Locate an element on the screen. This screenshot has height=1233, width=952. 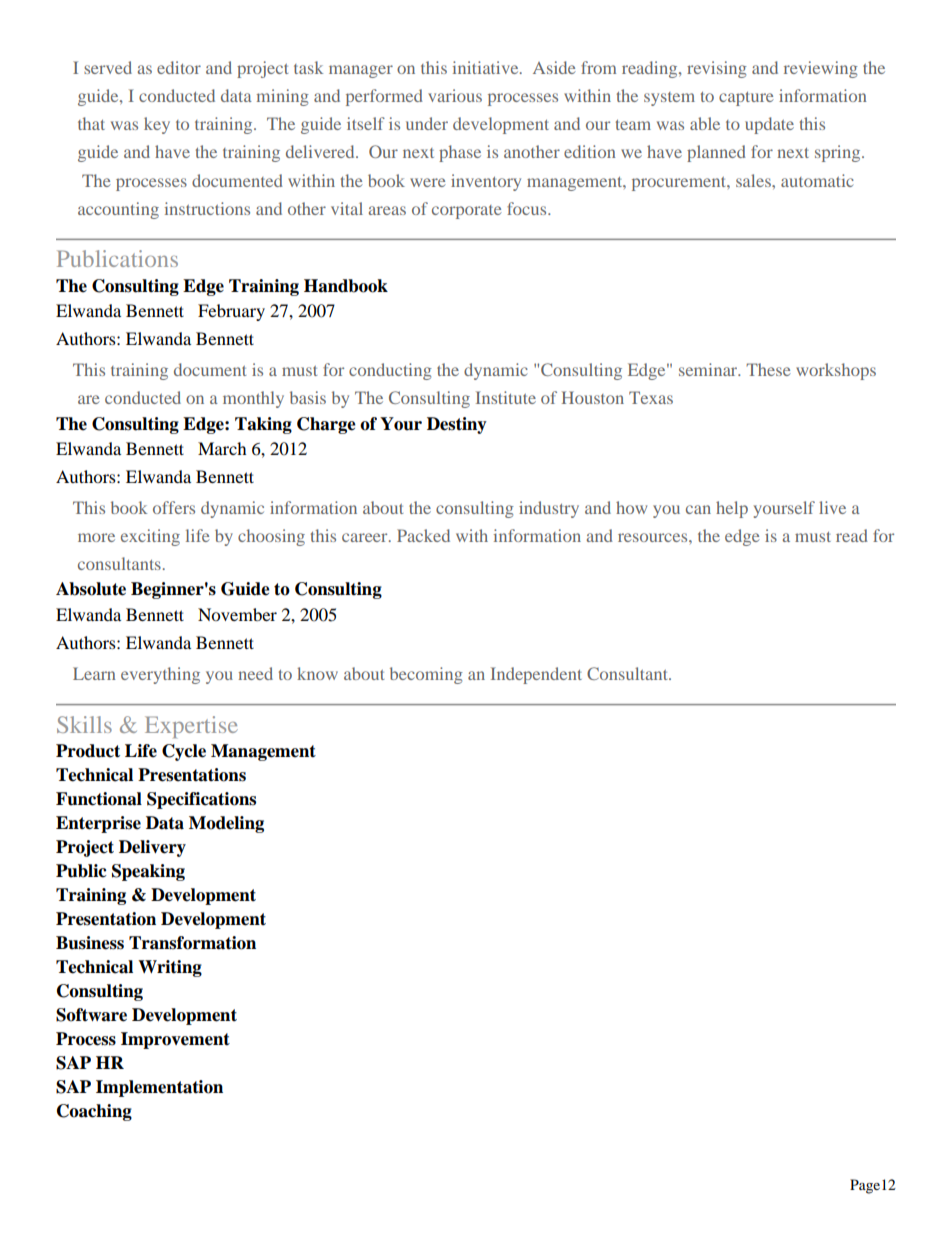
help is located at coordinates (732, 509).
